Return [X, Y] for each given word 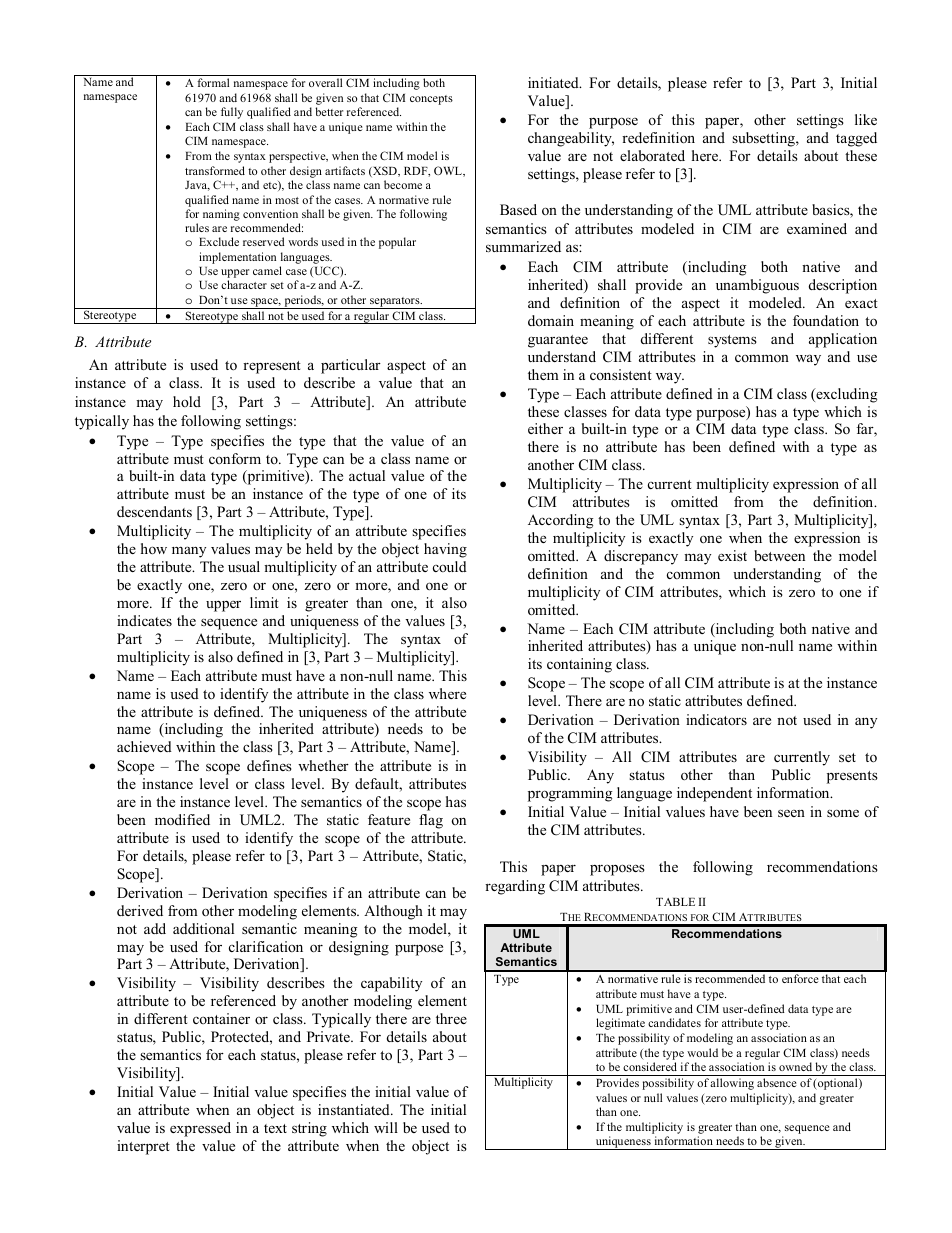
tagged [856, 139]
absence [776, 1082]
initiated [554, 82]
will [386, 1127]
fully [232, 113]
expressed [200, 1129]
